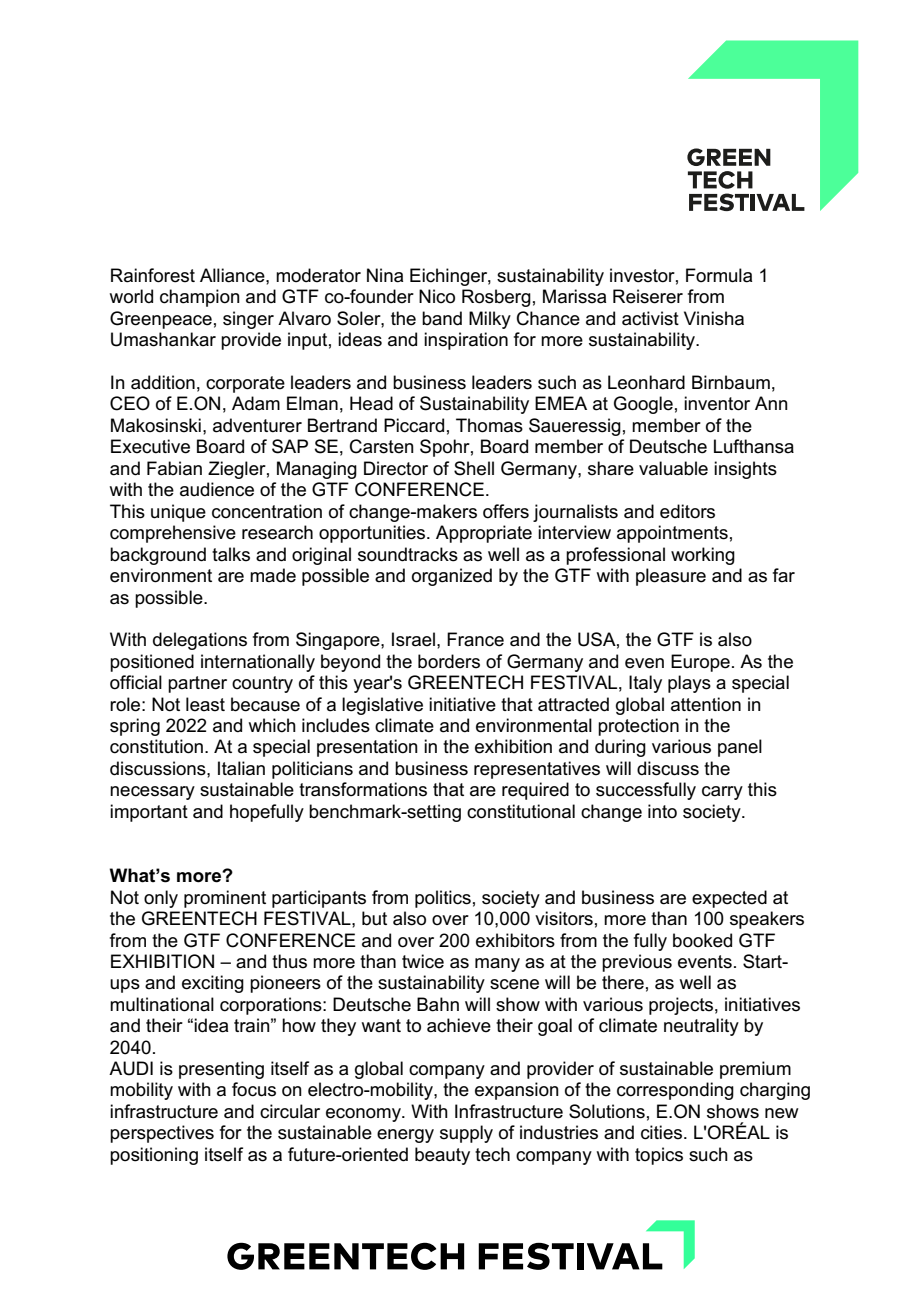 This image has width=924, height=1308. What do you see at coordinates (437, 296) in the image?
I see `Nico` at bounding box center [437, 296].
